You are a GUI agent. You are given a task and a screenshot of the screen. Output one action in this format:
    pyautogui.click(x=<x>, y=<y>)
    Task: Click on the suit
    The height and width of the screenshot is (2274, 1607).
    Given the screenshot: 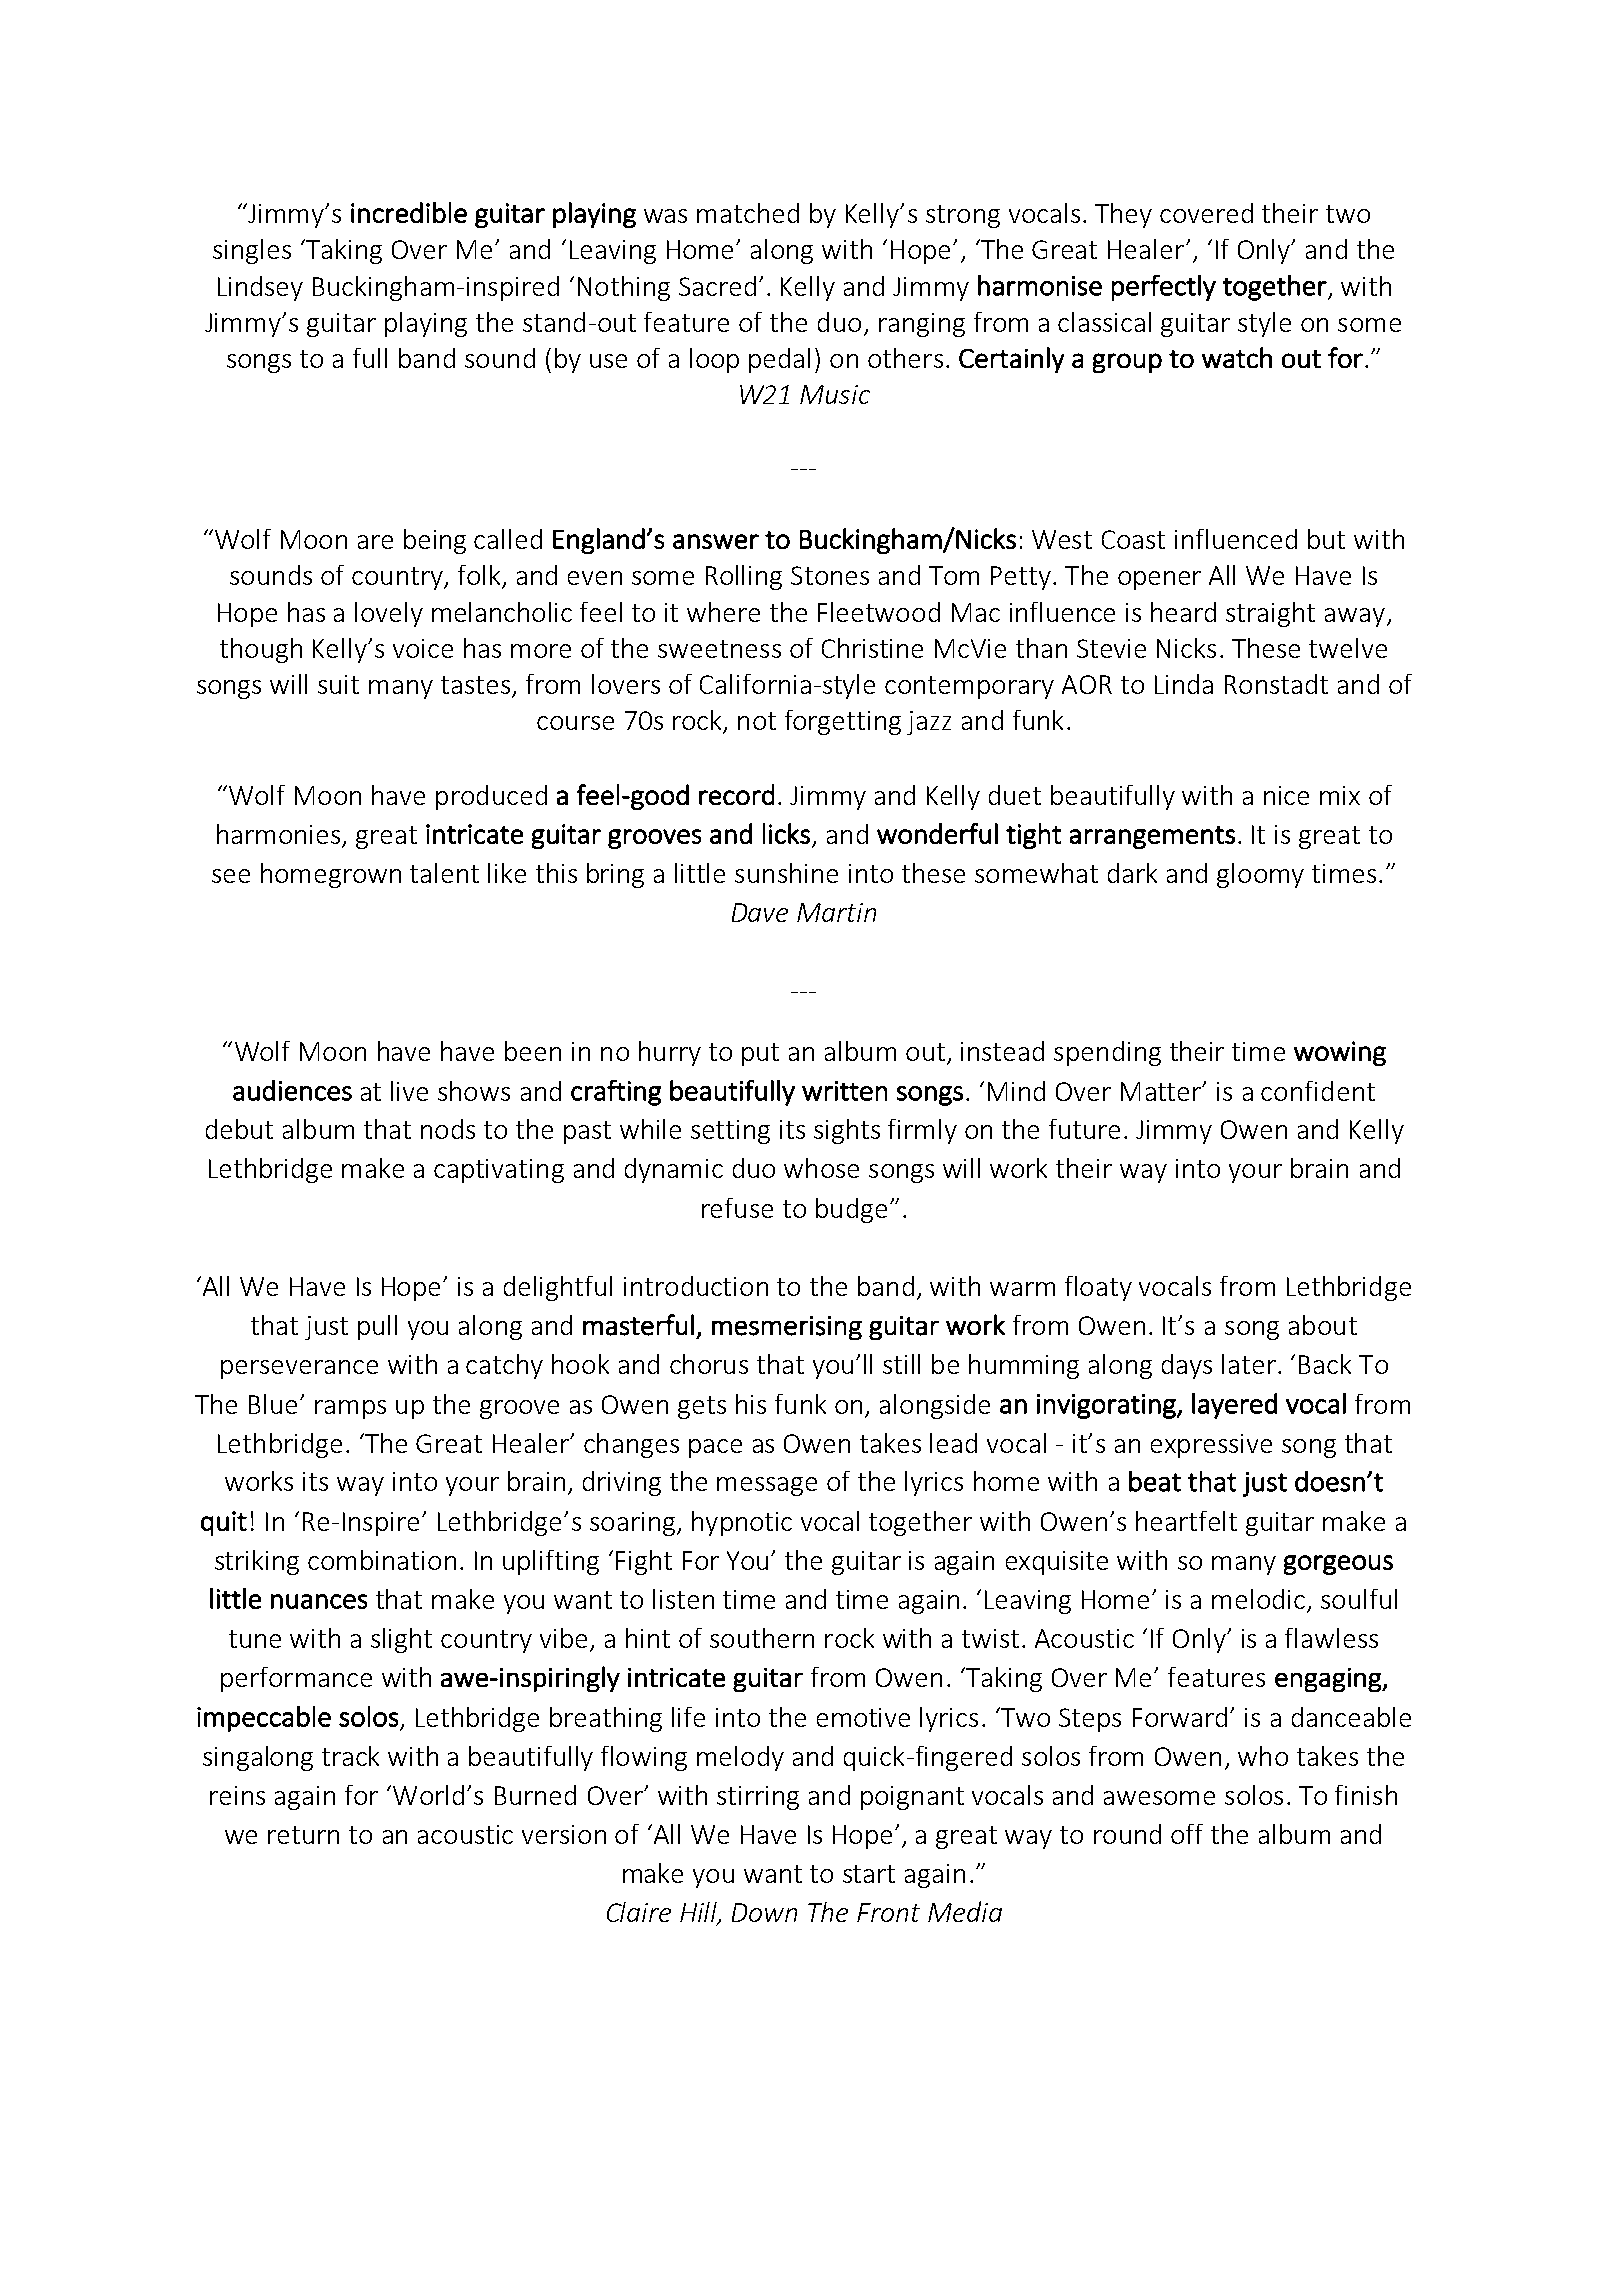 What is the action you would take?
    pyautogui.click(x=338, y=684)
